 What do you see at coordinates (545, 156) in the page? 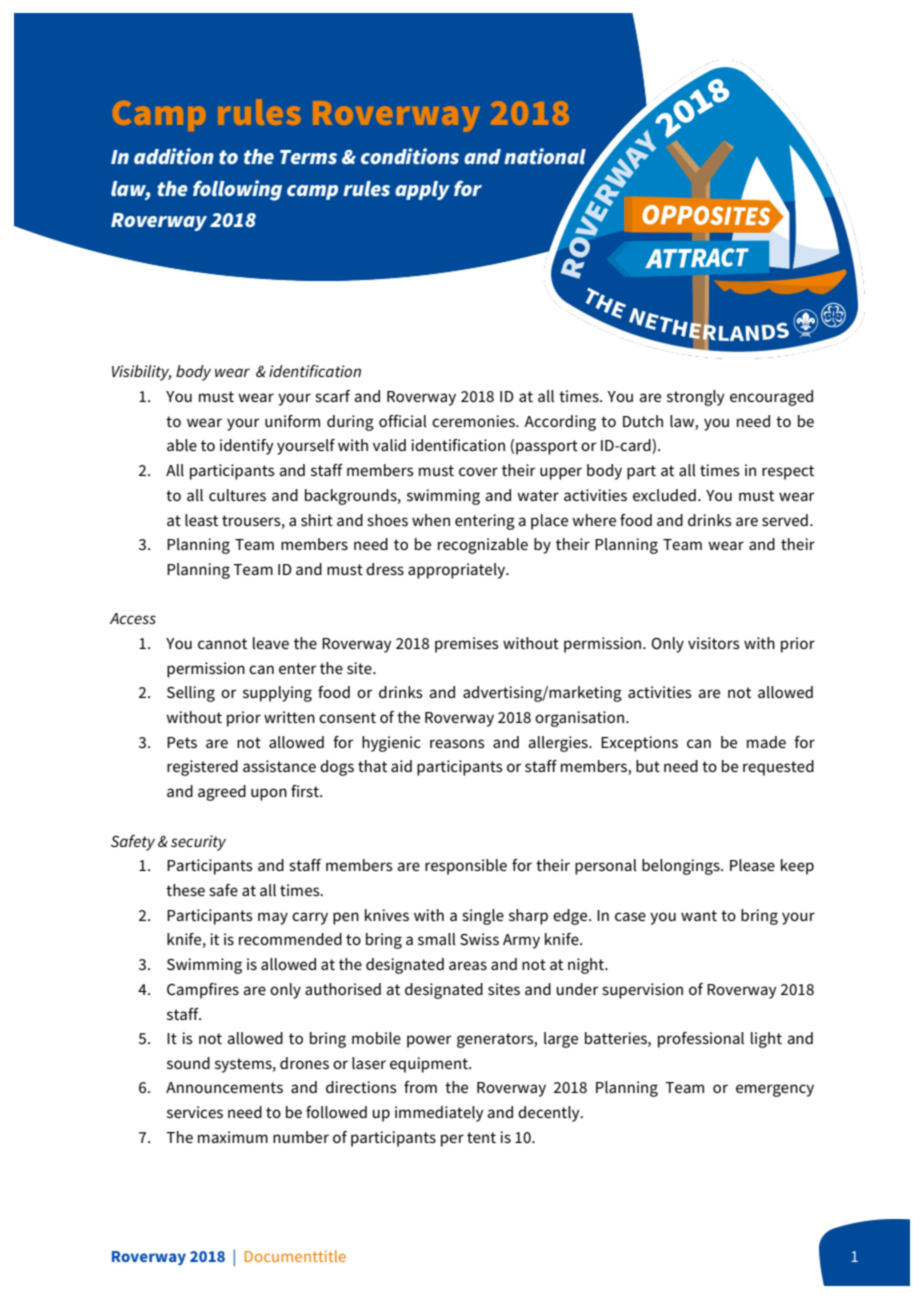
I see `national` at bounding box center [545, 156].
